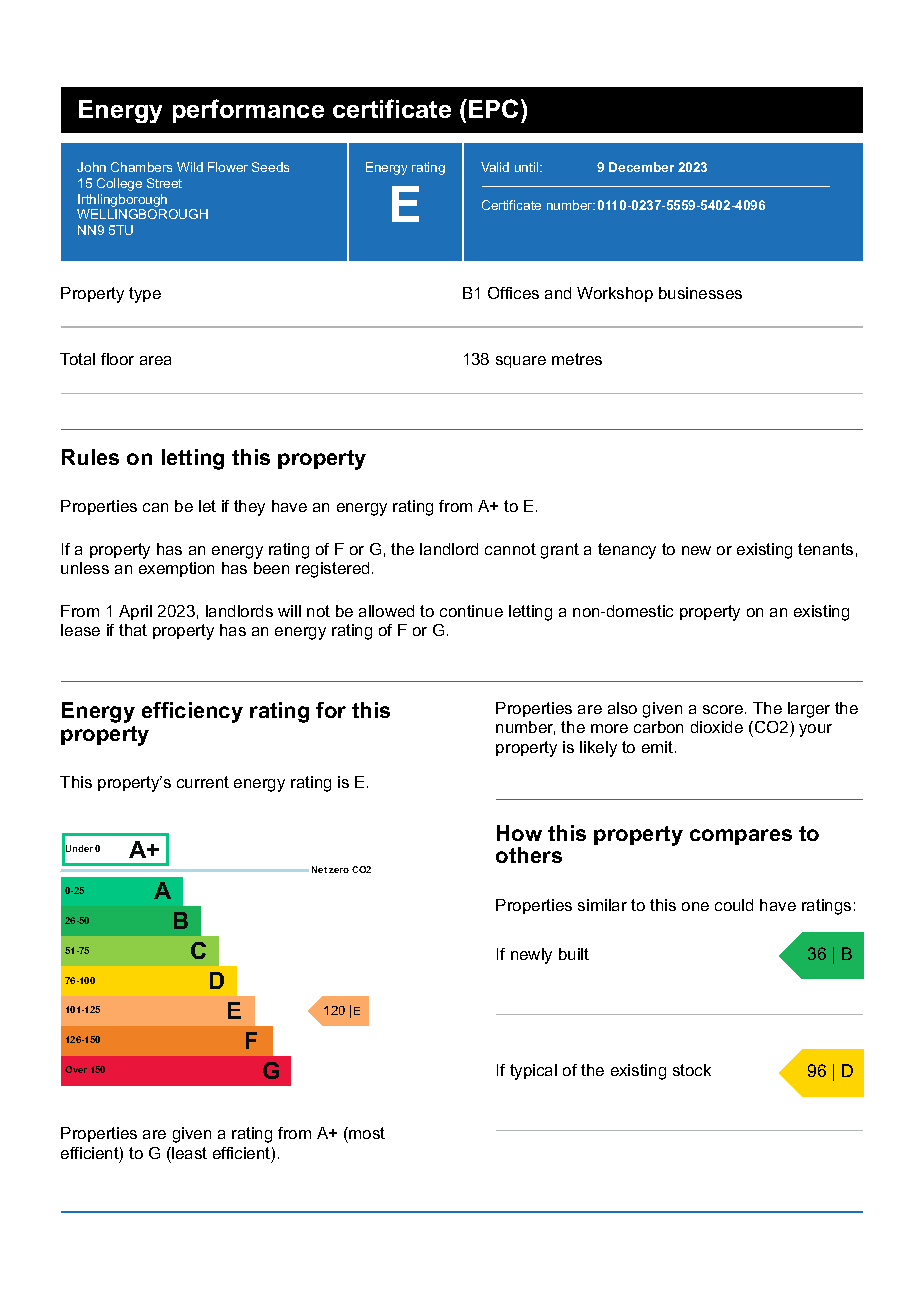  I want to click on Wild, so click(190, 167).
